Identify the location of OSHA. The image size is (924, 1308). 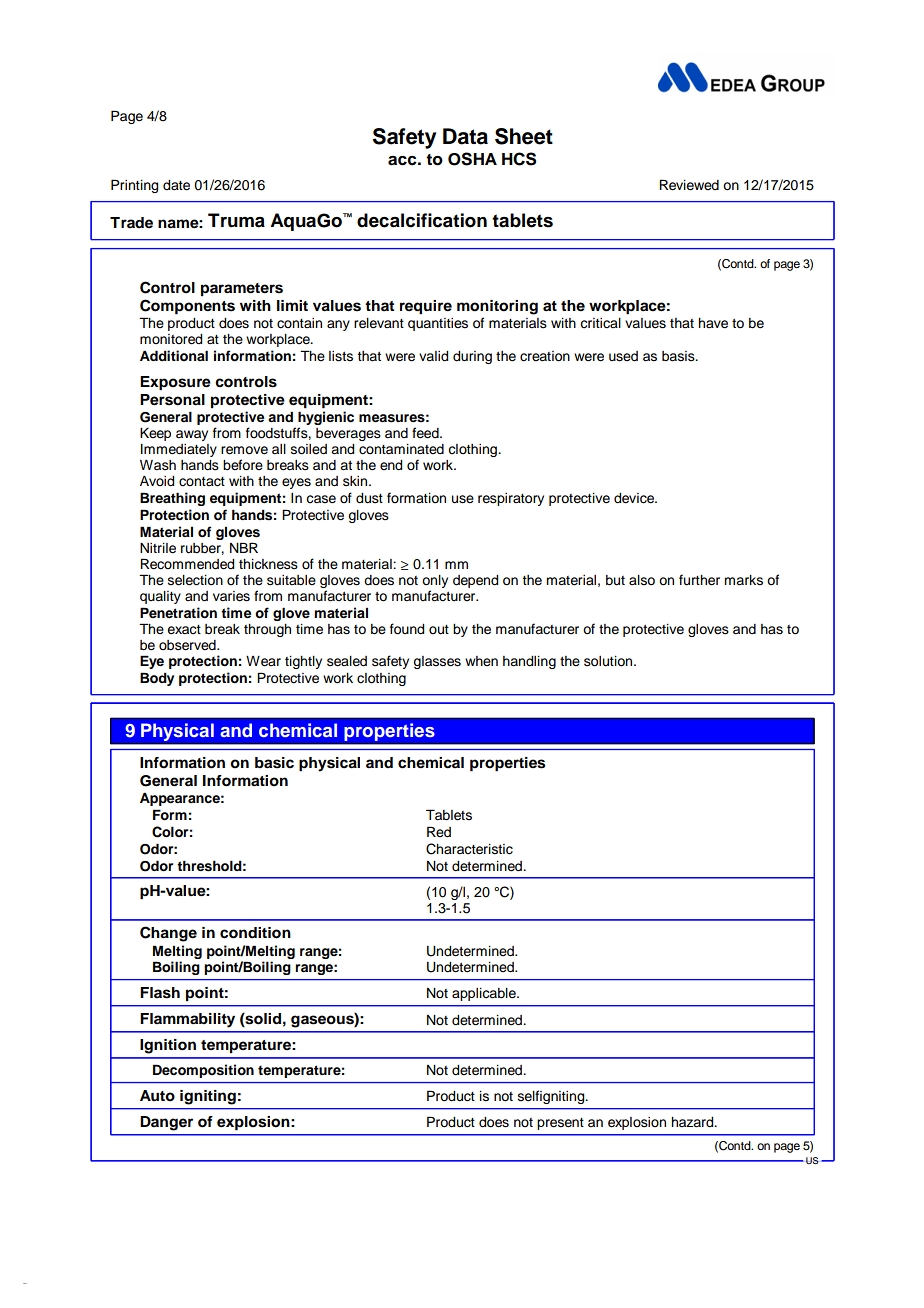
(472, 159).
